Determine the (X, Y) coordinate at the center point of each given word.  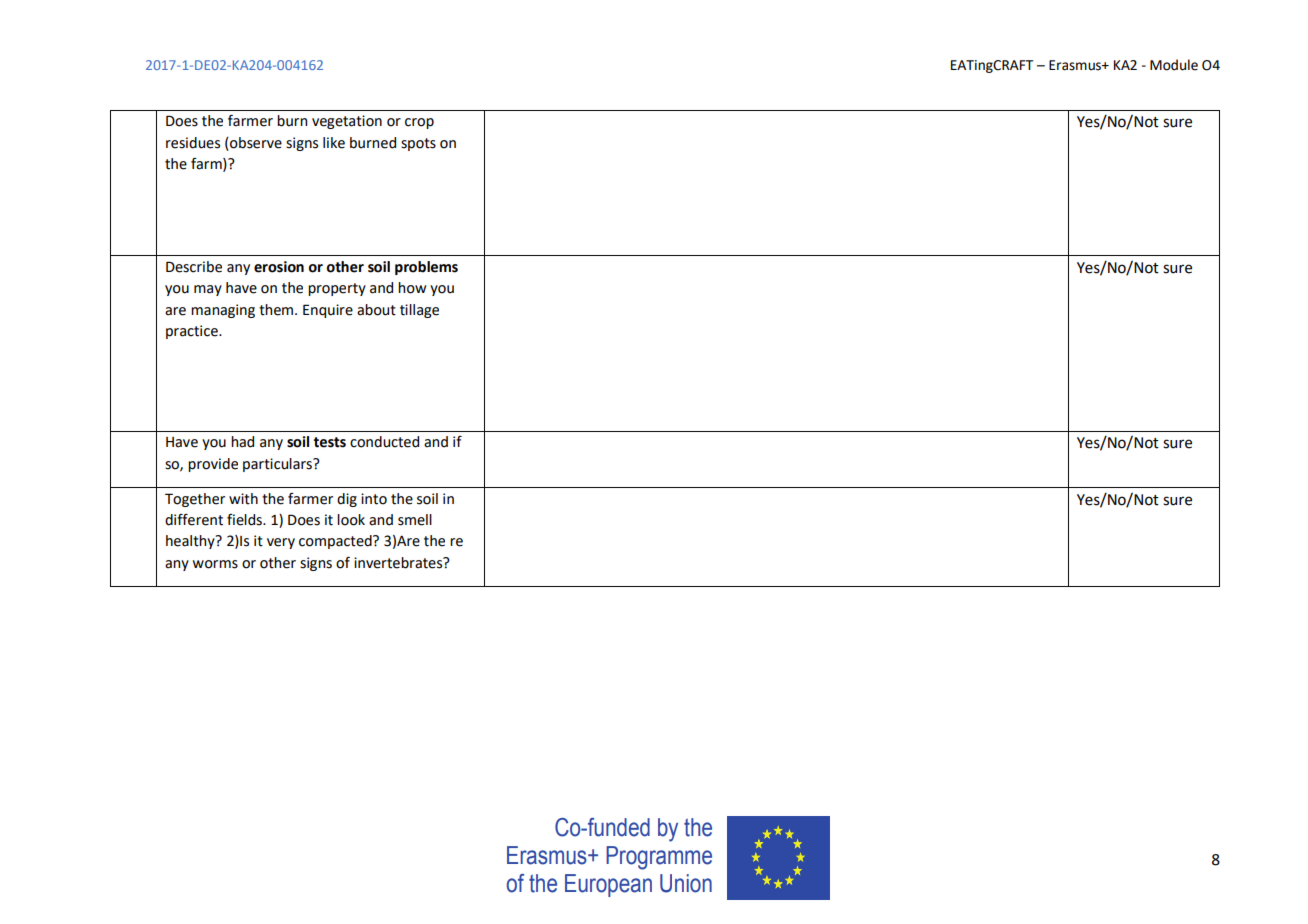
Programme (659, 858)
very (281, 543)
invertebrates (399, 563)
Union (686, 883)
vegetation (347, 122)
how (412, 288)
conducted (384, 442)
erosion (279, 267)
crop (419, 123)
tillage (419, 311)
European (608, 885)
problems (426, 268)
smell (415, 520)
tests (330, 442)
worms (215, 564)
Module (1174, 65)
